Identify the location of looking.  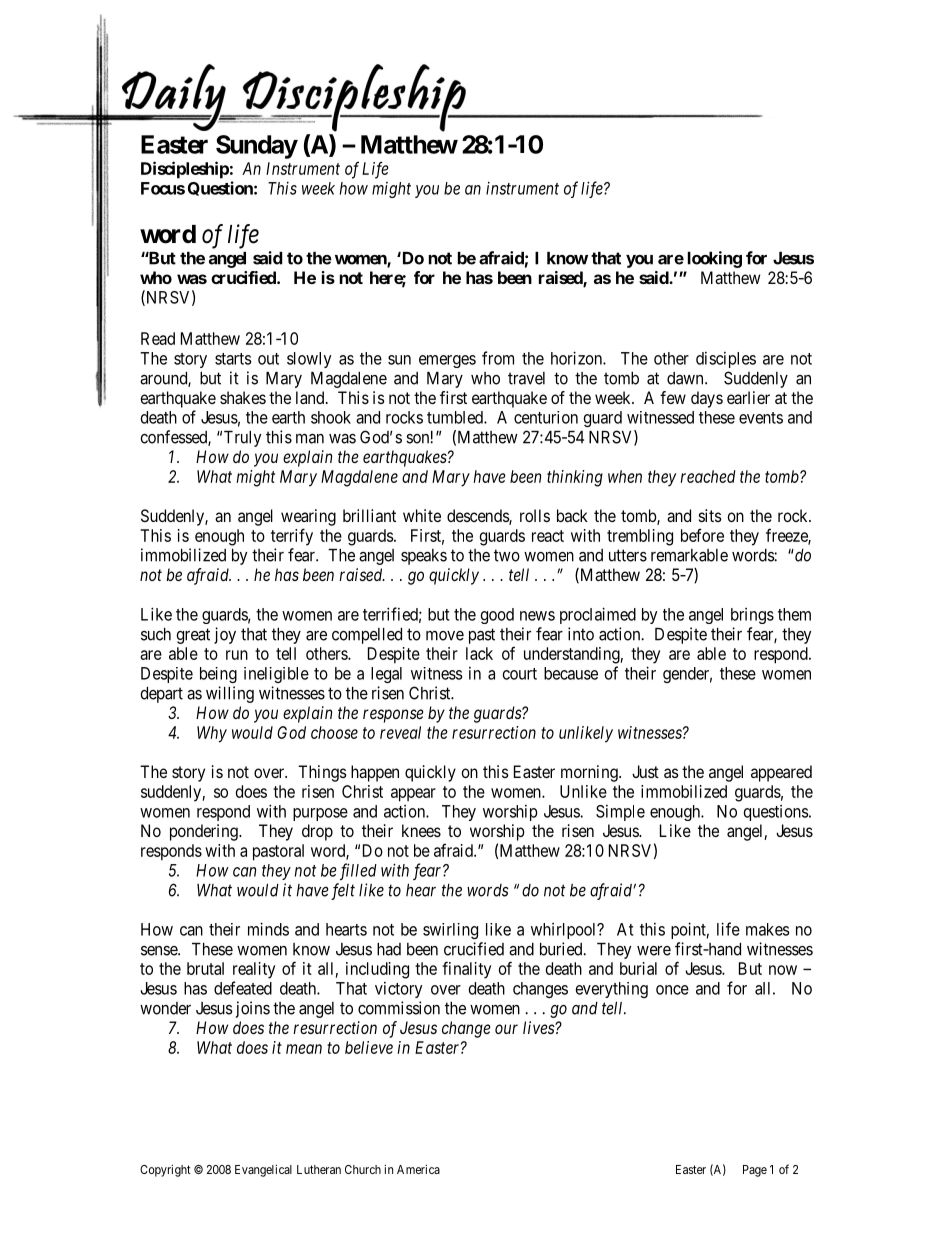
(715, 259).
